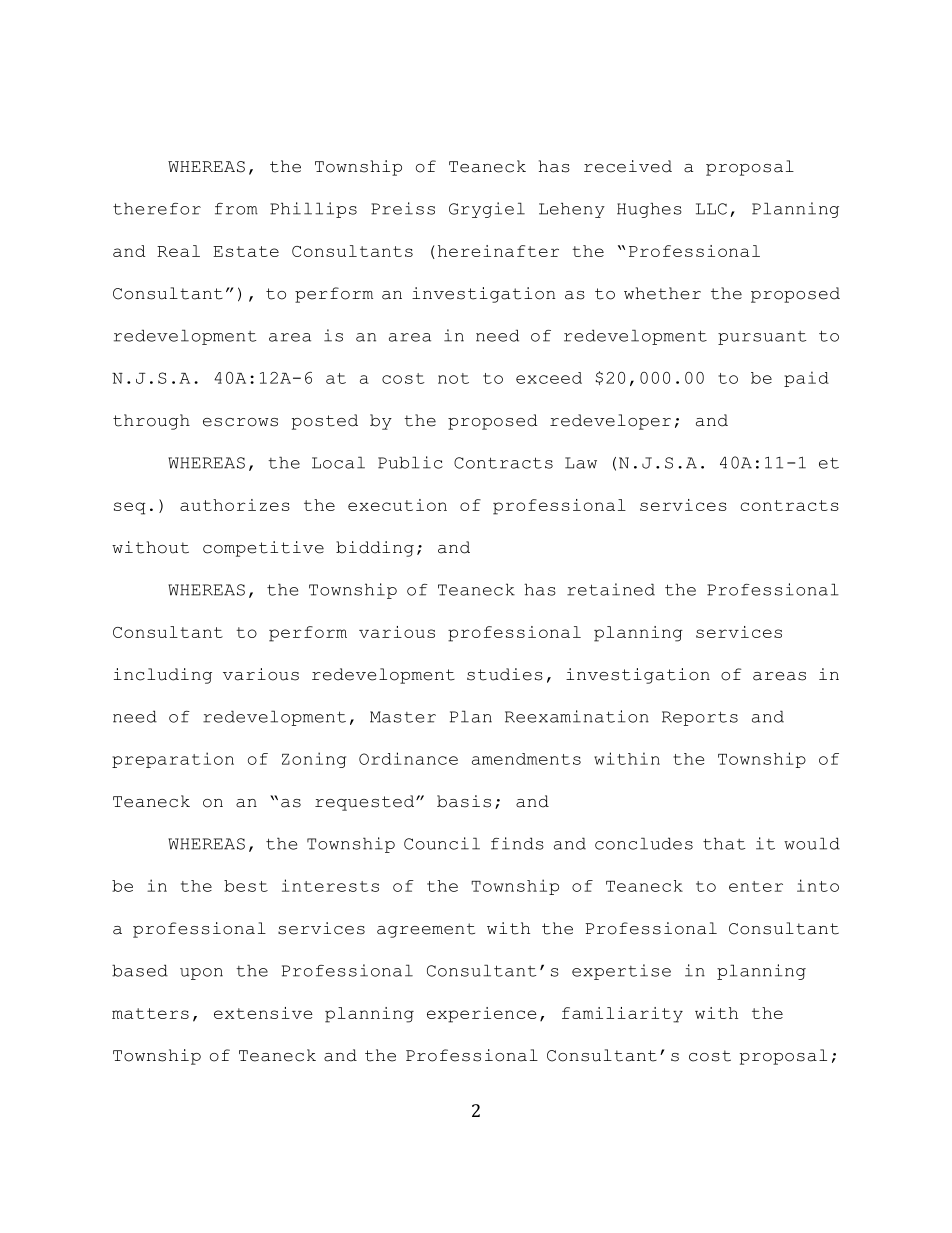  Describe the element at coordinates (201, 974) in the screenshot. I see `upon` at that location.
